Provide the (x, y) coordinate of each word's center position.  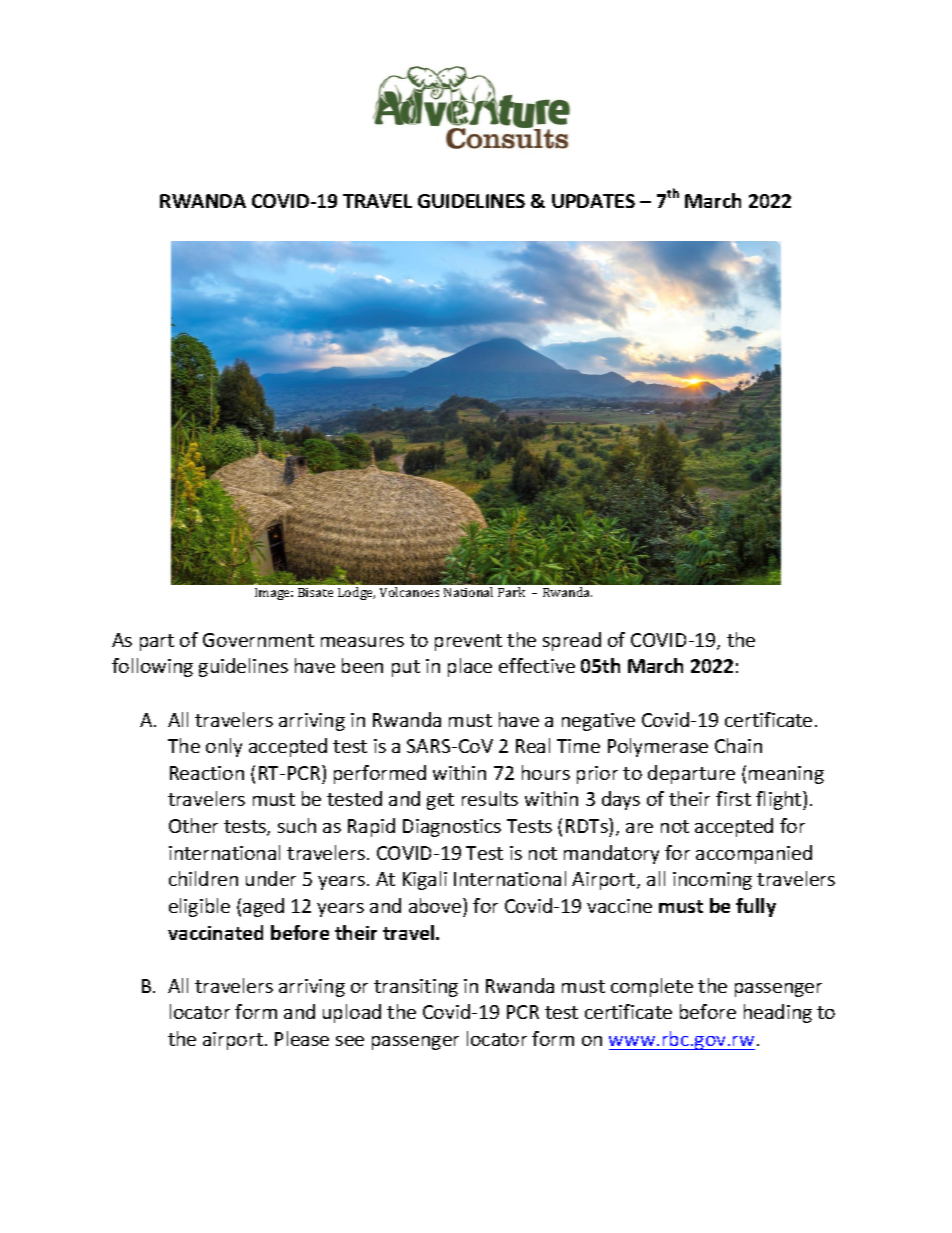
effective (537, 665)
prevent (468, 642)
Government (258, 640)
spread (572, 641)
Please (302, 1038)
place (470, 667)
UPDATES (593, 201)
